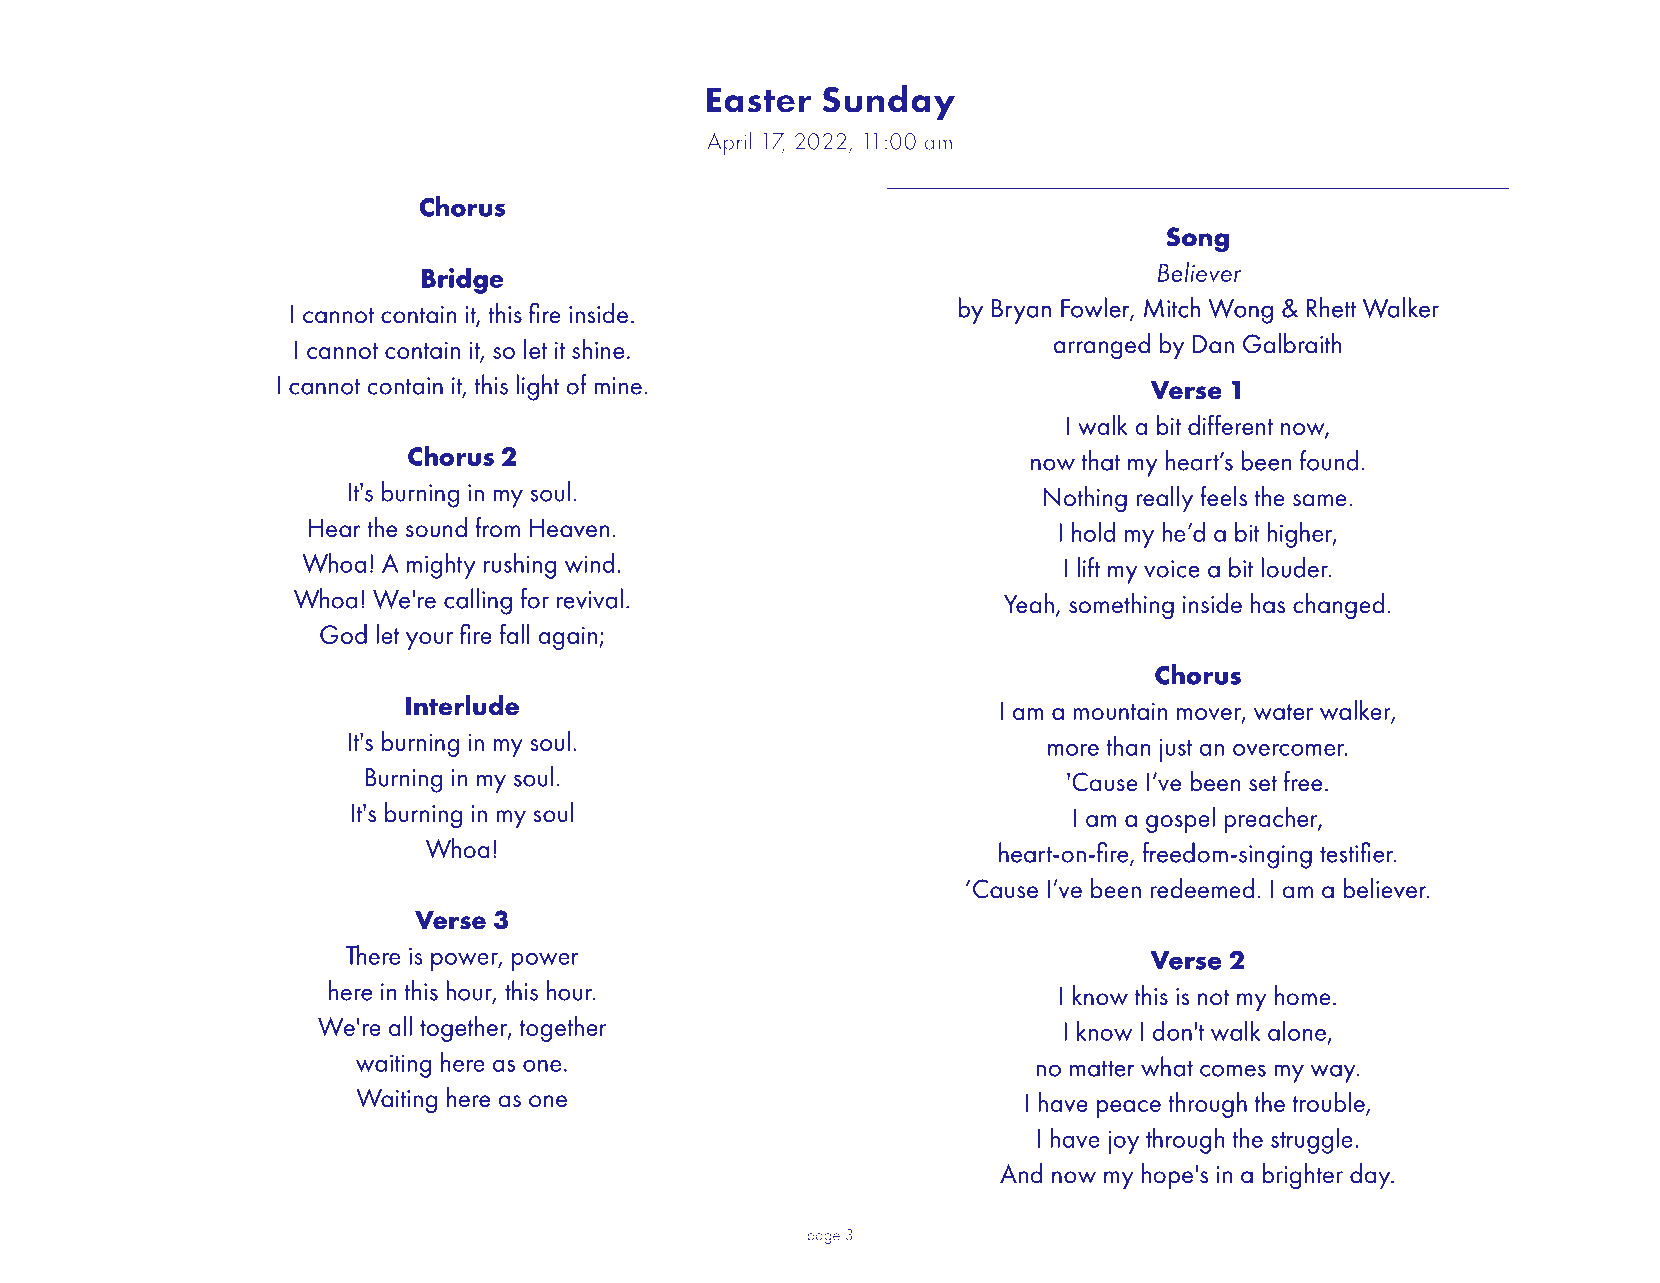  Describe the element at coordinates (1085, 499) in the image. I see `Nothing` at that location.
